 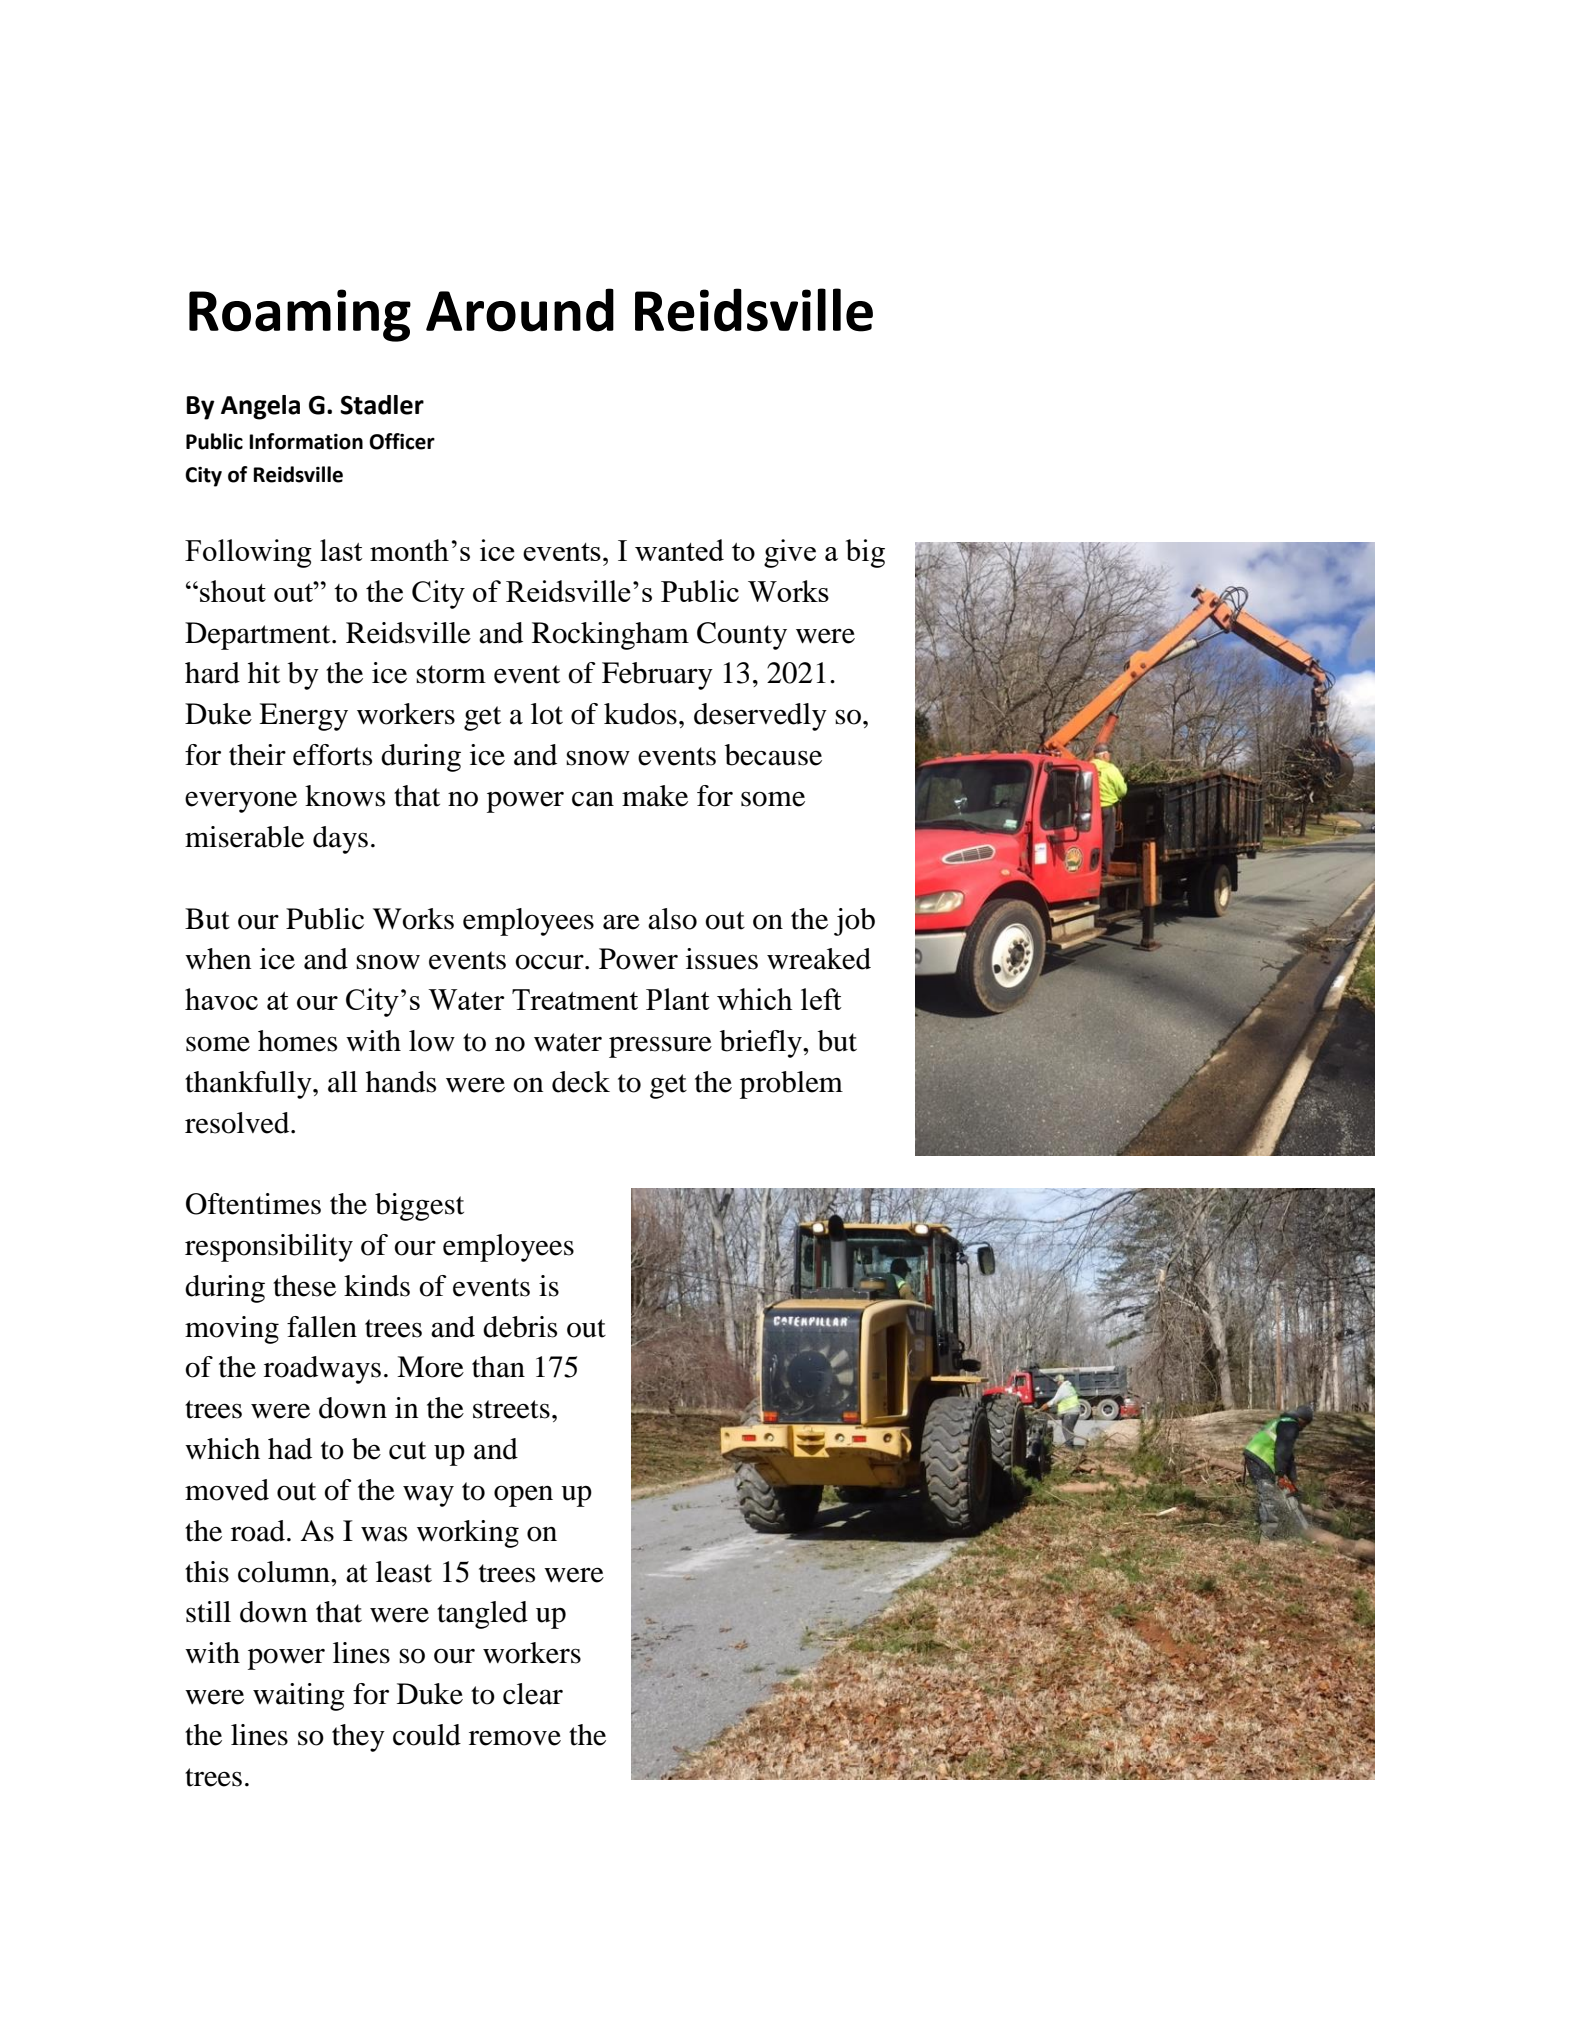 I want to click on remove, so click(x=515, y=1738).
